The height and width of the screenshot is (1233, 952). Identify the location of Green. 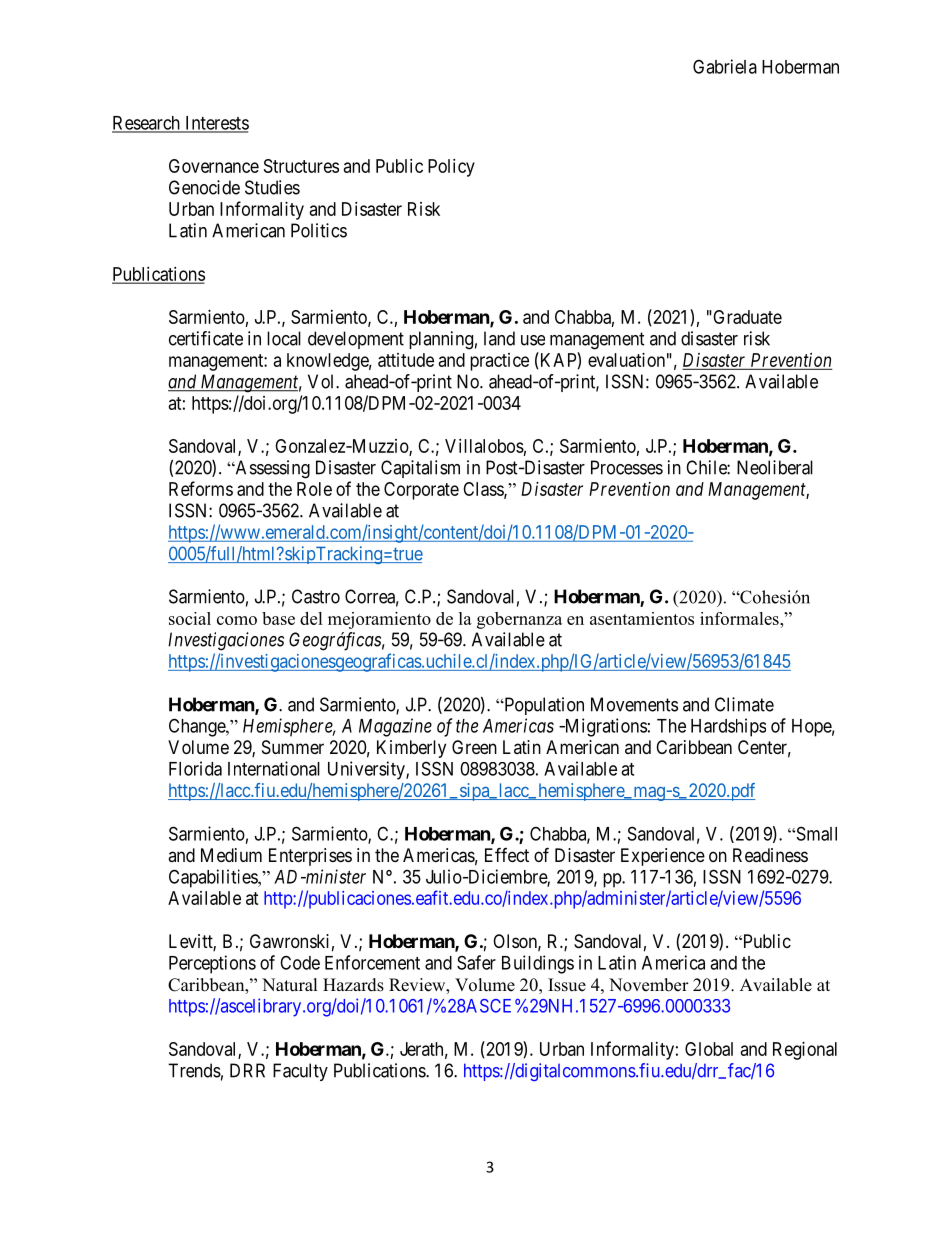
(474, 747).
